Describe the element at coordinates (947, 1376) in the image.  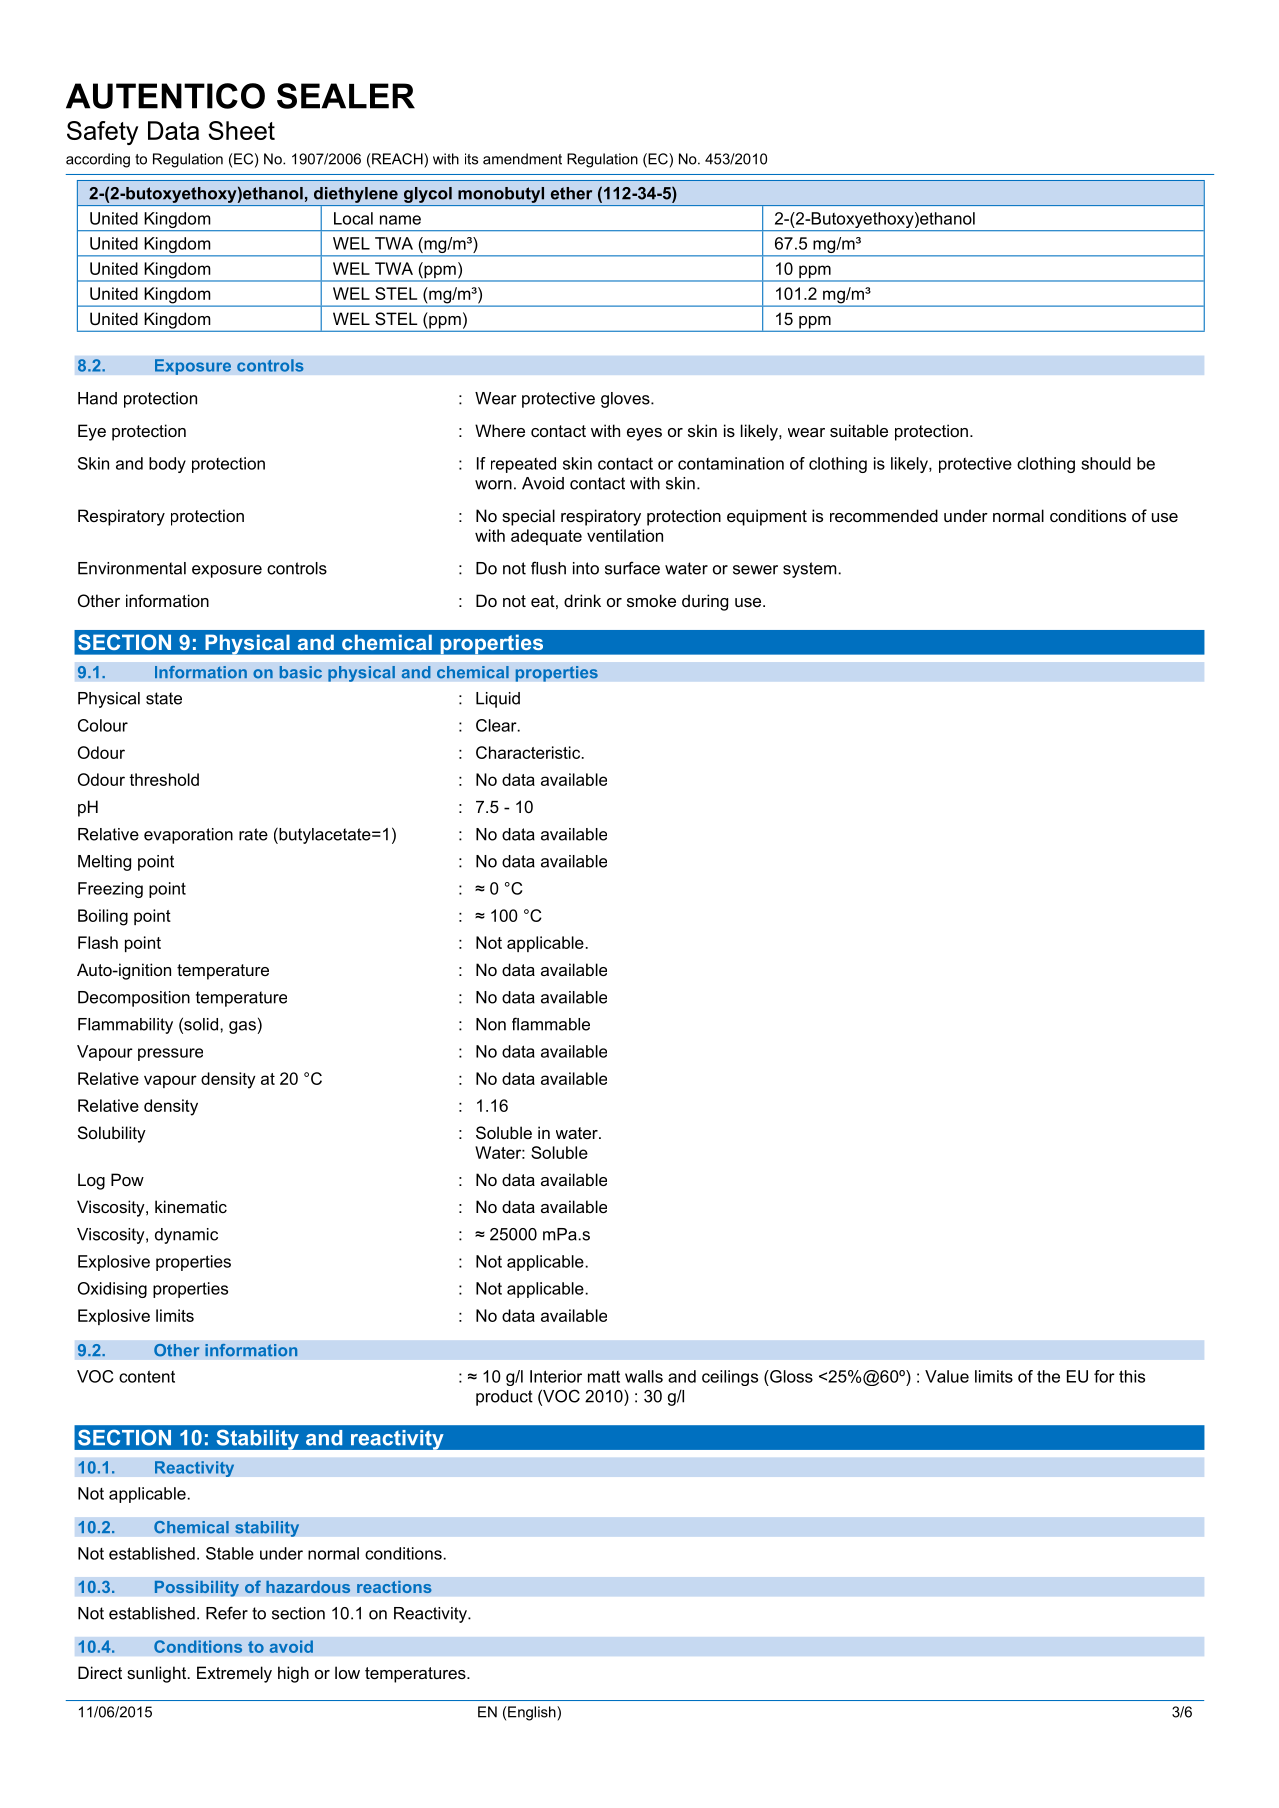
I see `Value` at that location.
